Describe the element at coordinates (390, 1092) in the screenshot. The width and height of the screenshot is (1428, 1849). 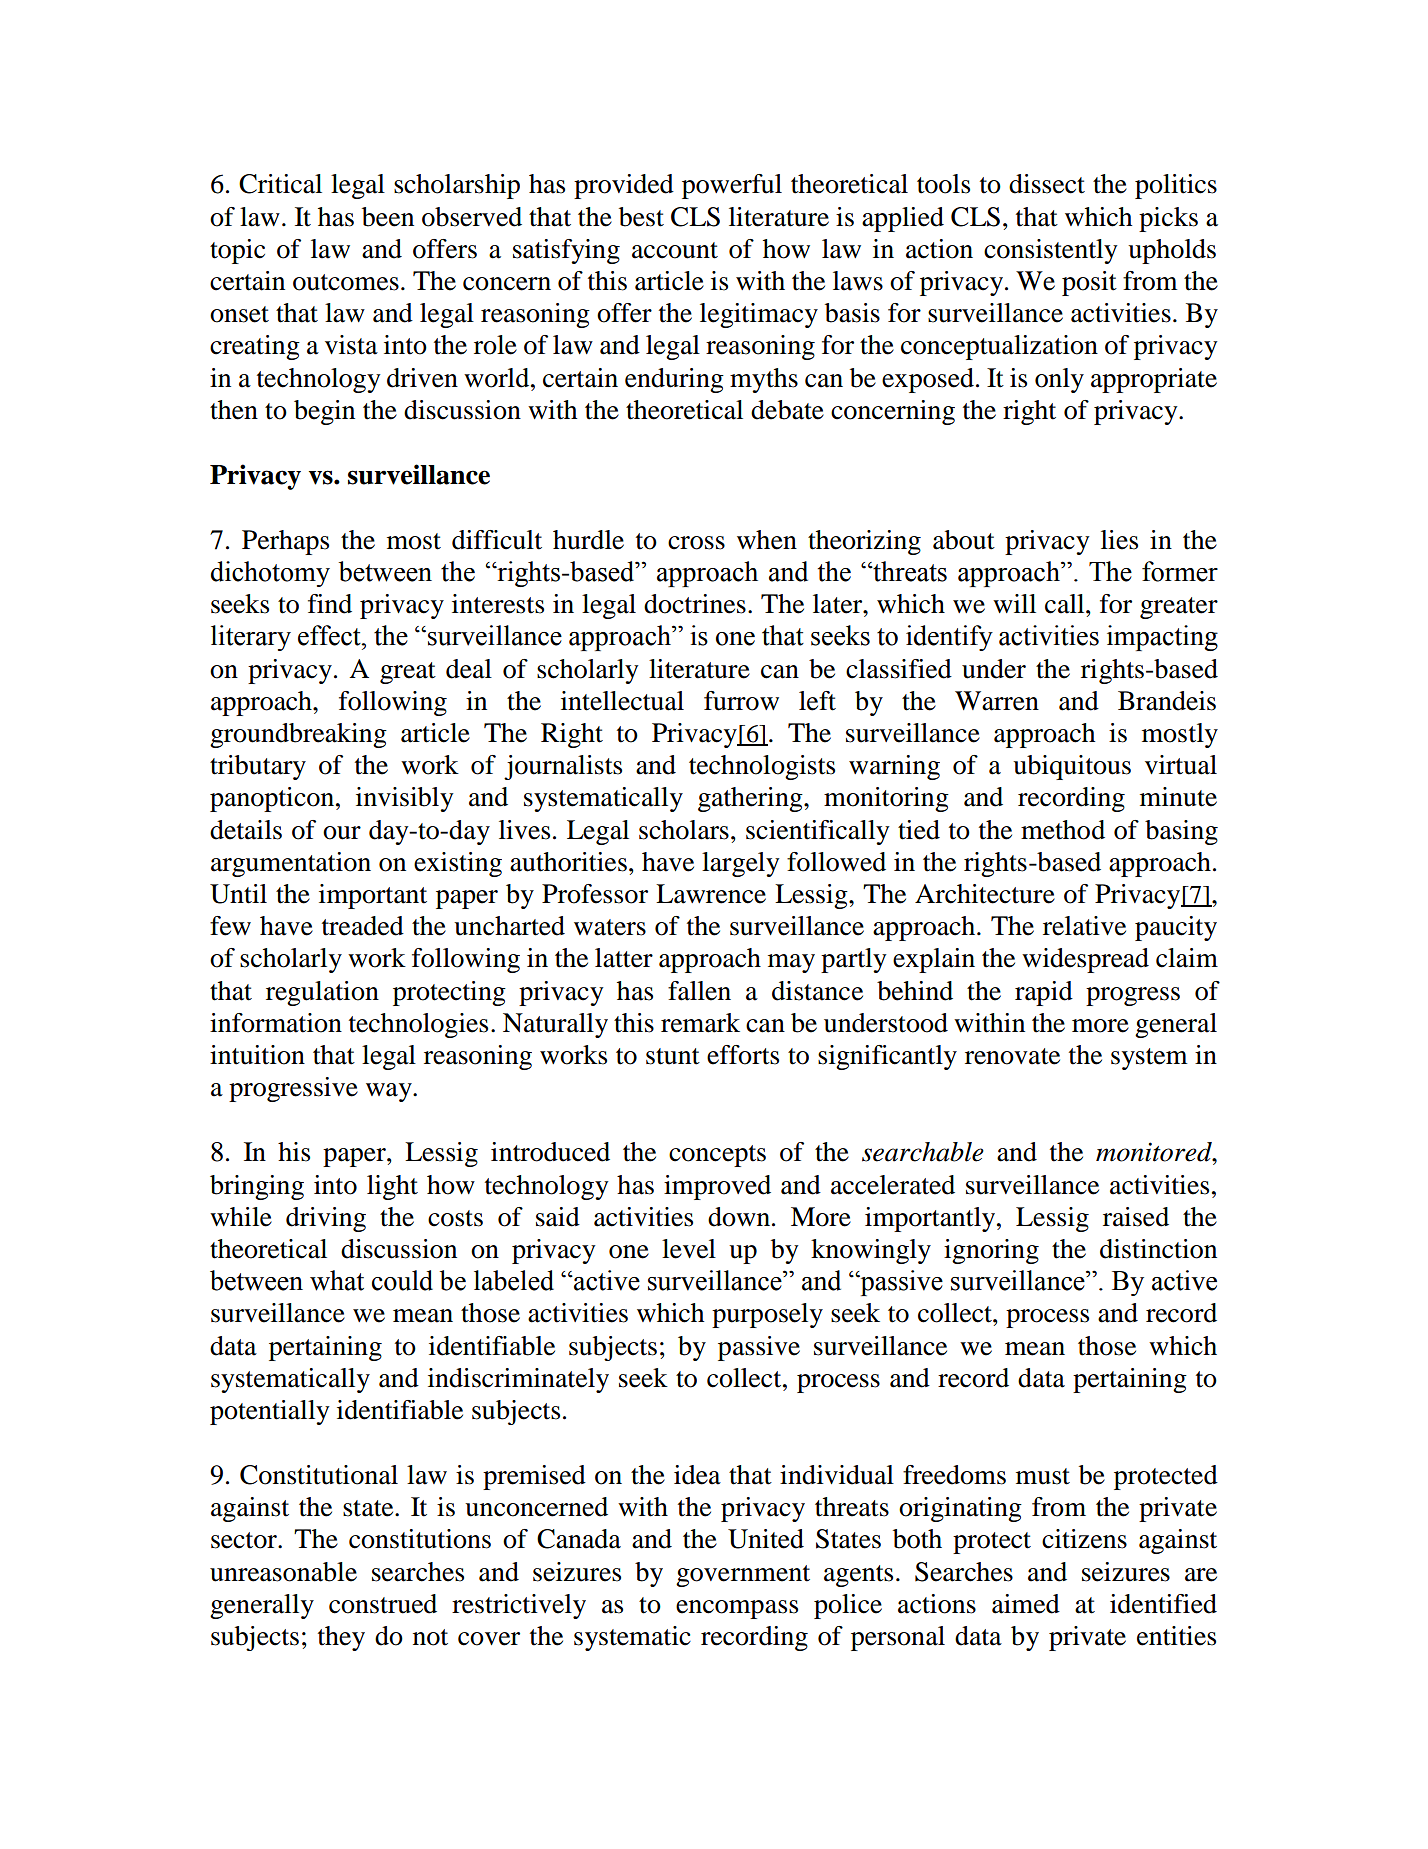
I see `way` at that location.
